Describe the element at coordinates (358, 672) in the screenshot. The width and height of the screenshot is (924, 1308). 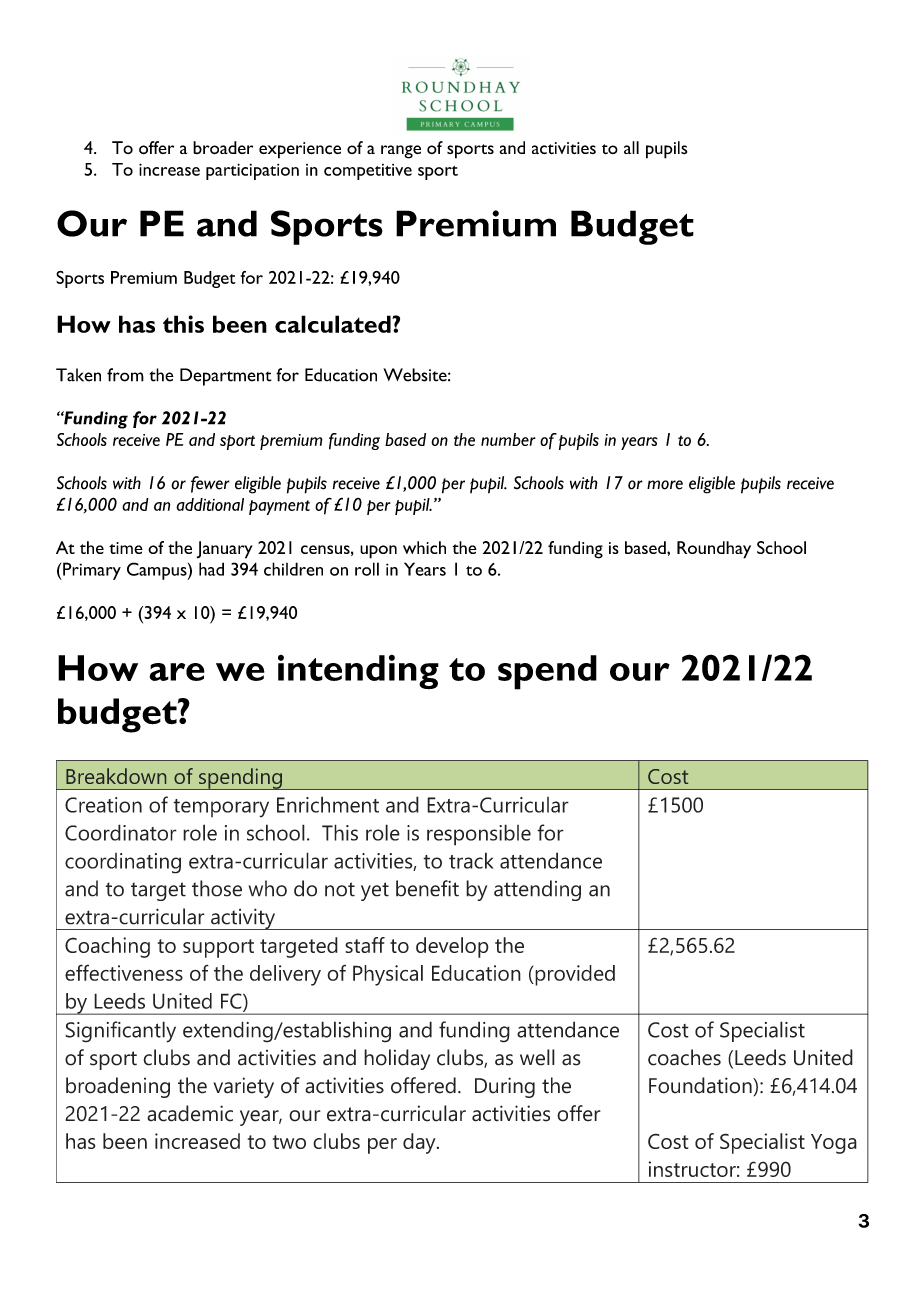
I see `intending` at that location.
